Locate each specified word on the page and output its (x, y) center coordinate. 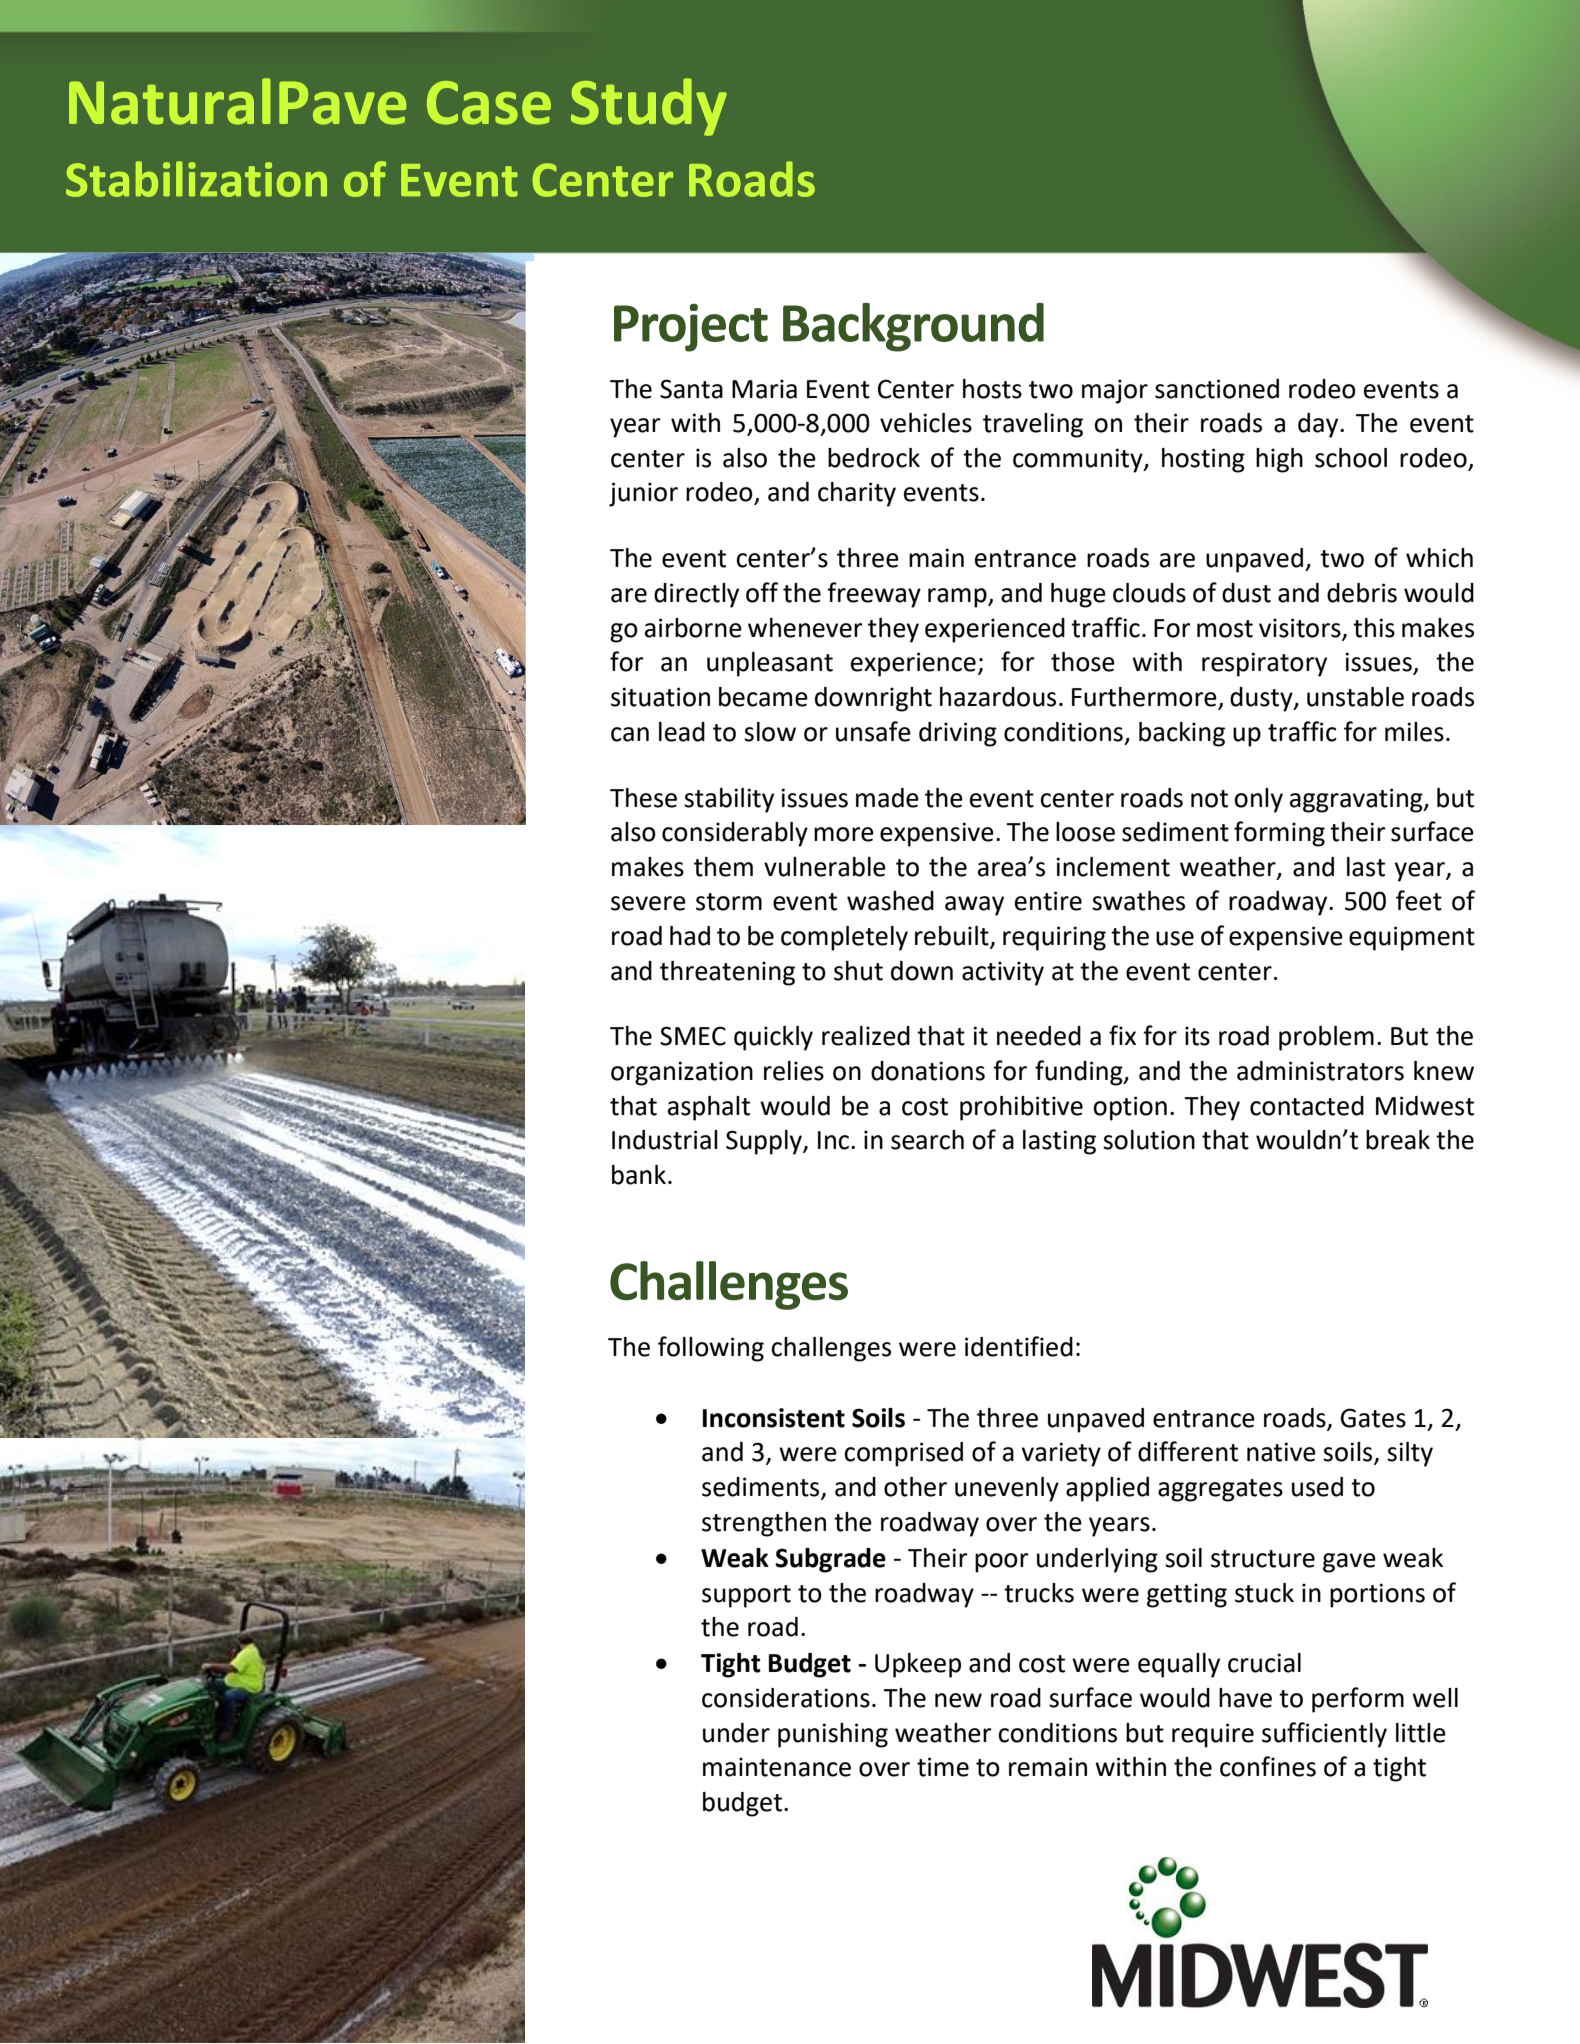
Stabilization (196, 179)
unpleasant (770, 664)
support (746, 1596)
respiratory (1264, 664)
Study (649, 107)
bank (639, 1175)
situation (660, 697)
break (1398, 1140)
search (927, 1140)
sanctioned (1217, 389)
